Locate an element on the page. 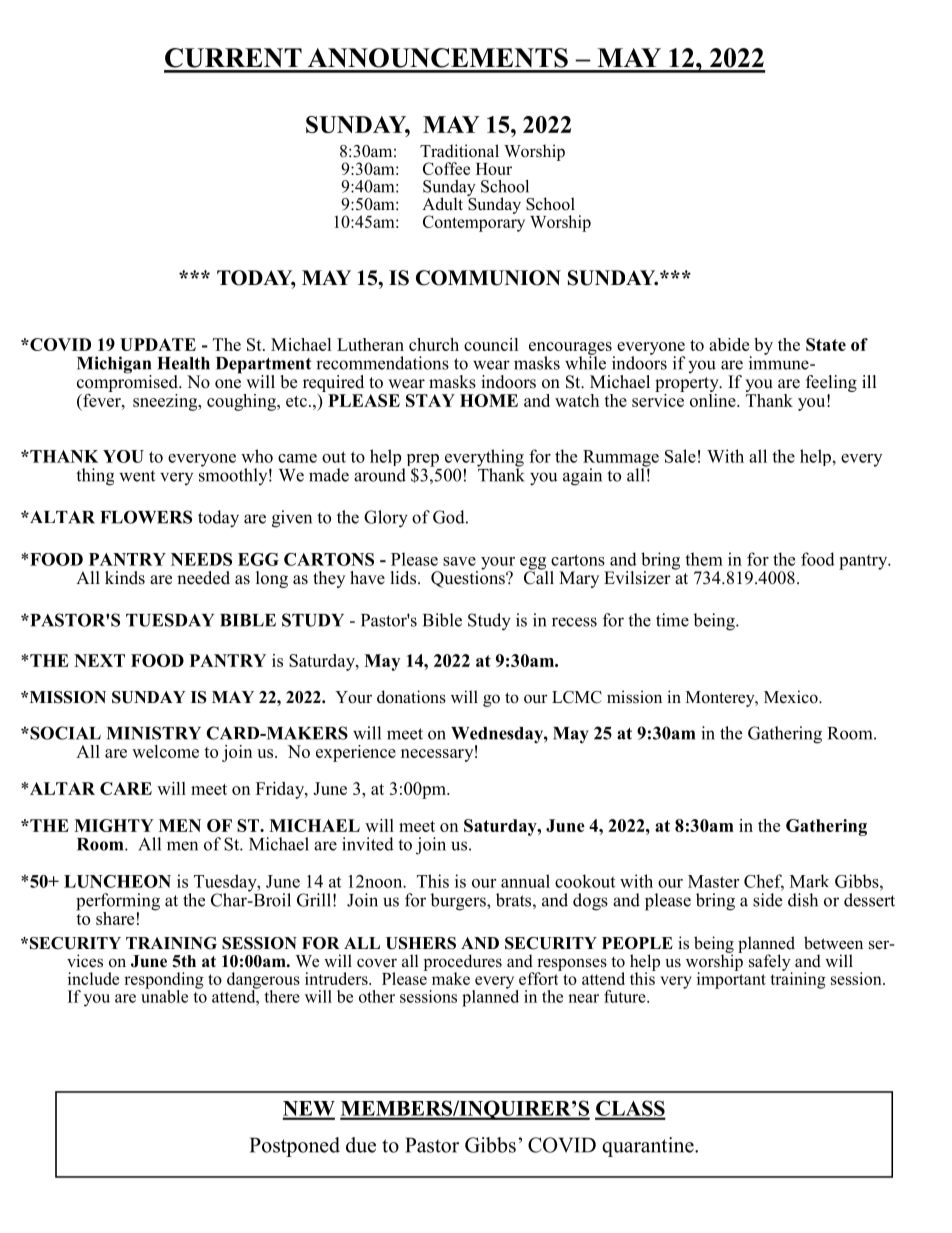  went is located at coordinates (137, 476).
